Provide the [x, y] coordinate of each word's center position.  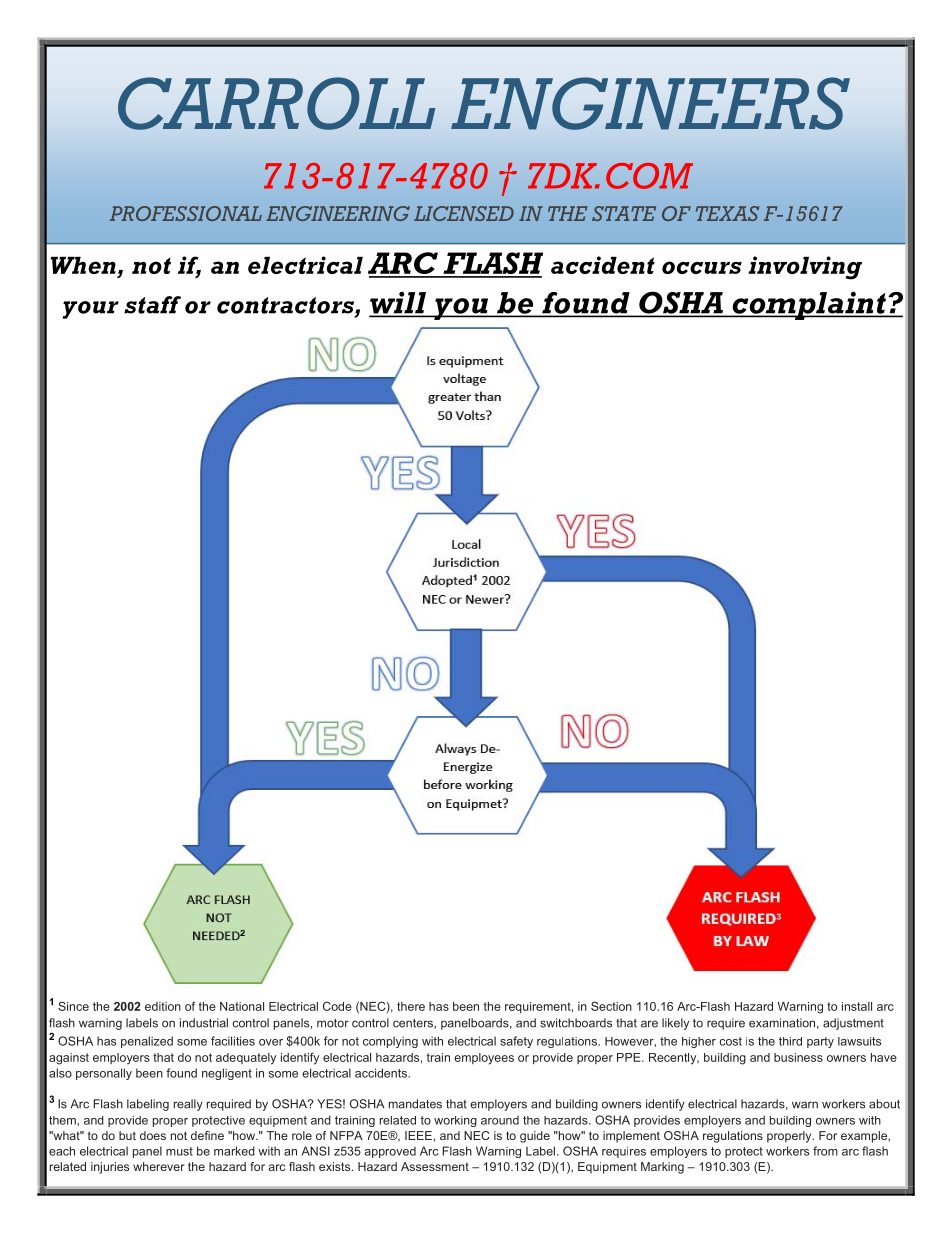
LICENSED [464, 213]
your [91, 310]
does [153, 1135]
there [411, 1006]
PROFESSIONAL [186, 213]
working [455, 1121]
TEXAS [727, 213]
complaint [809, 305]
